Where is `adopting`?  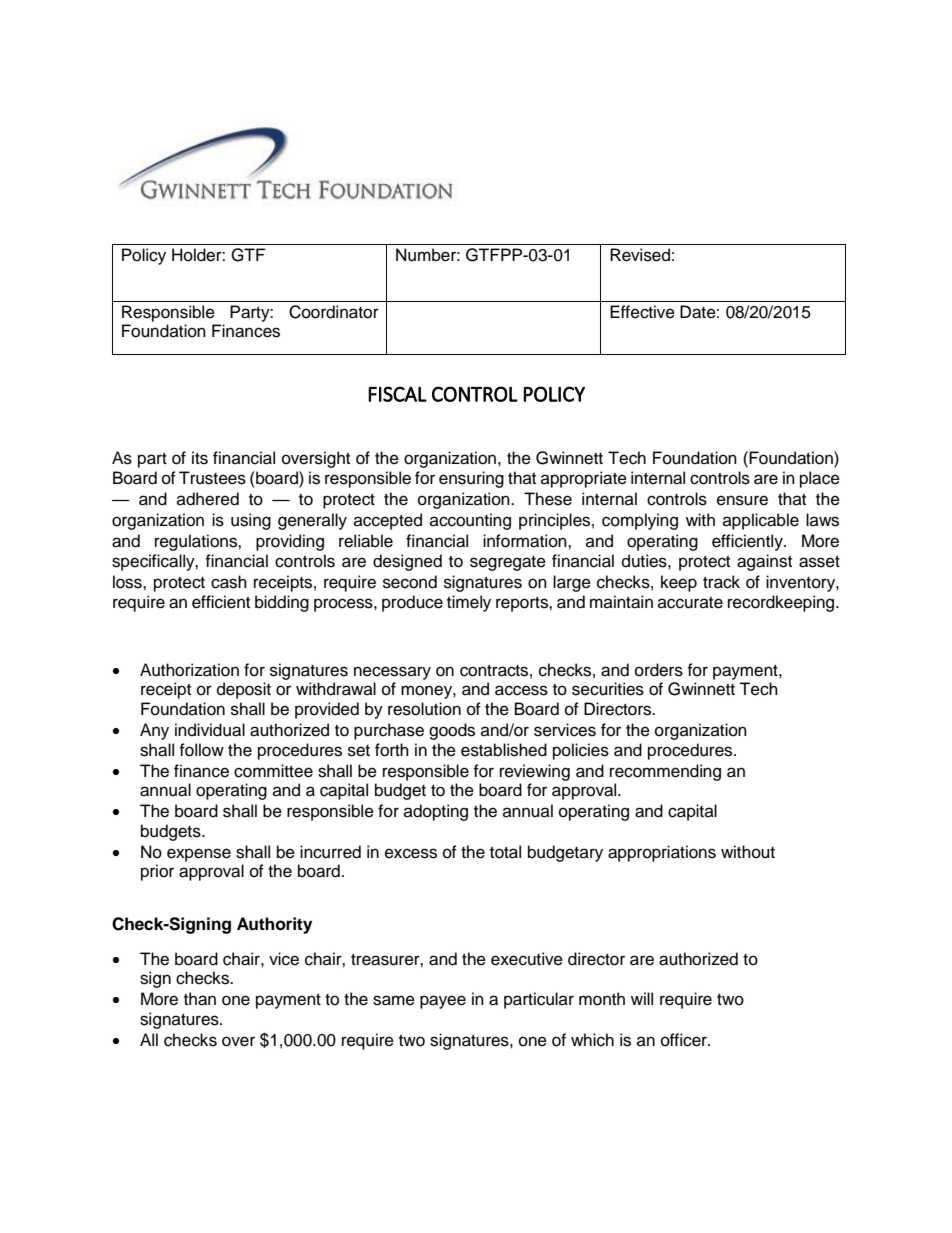
adopting is located at coordinates (436, 812).
